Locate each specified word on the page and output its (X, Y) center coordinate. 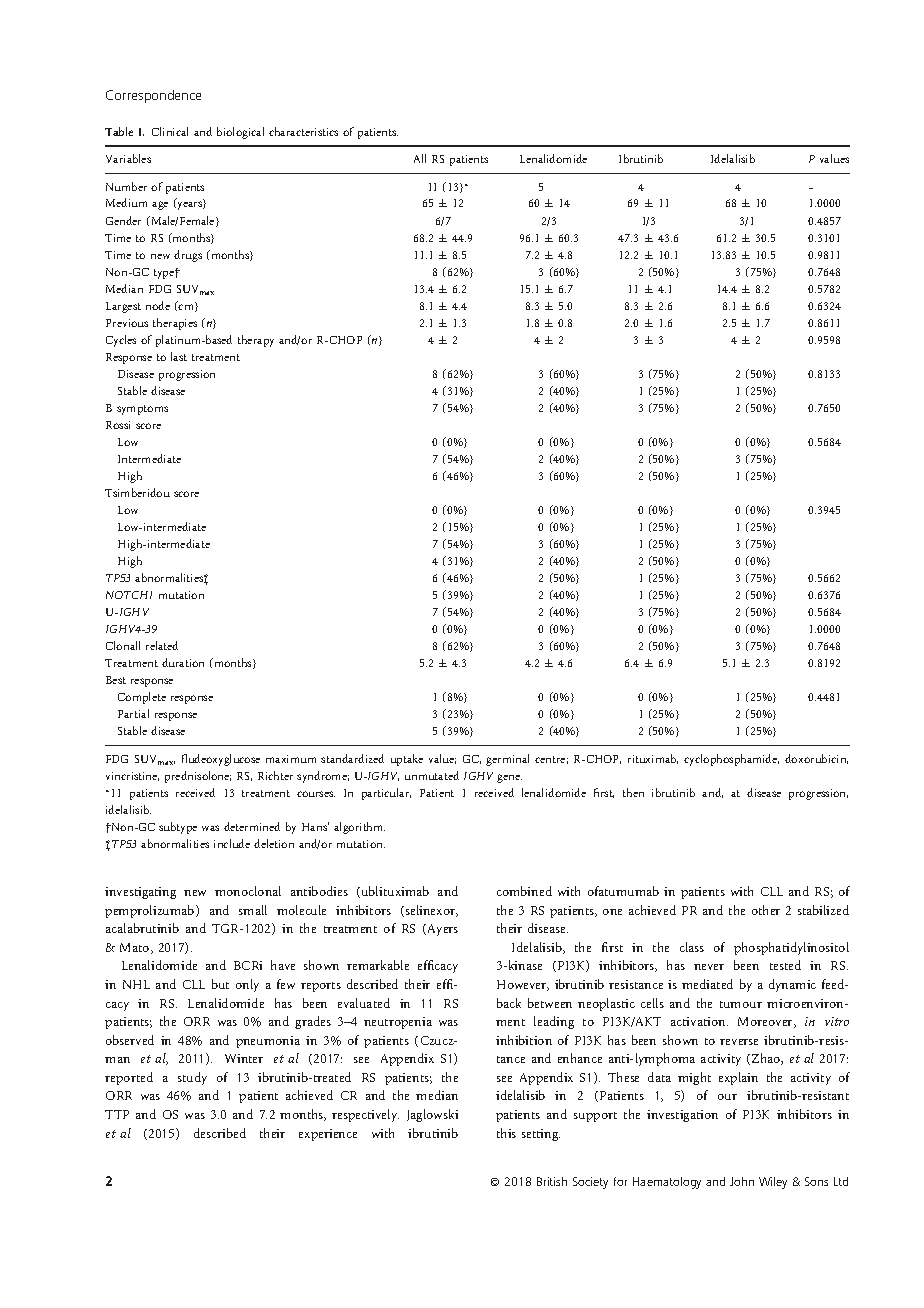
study (192, 1078)
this (506, 1133)
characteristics (303, 131)
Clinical (170, 131)
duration (183, 662)
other (766, 910)
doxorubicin (816, 759)
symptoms (142, 410)
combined (524, 891)
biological (240, 133)
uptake (407, 760)
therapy (256, 341)
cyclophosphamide (731, 760)
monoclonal (248, 891)
